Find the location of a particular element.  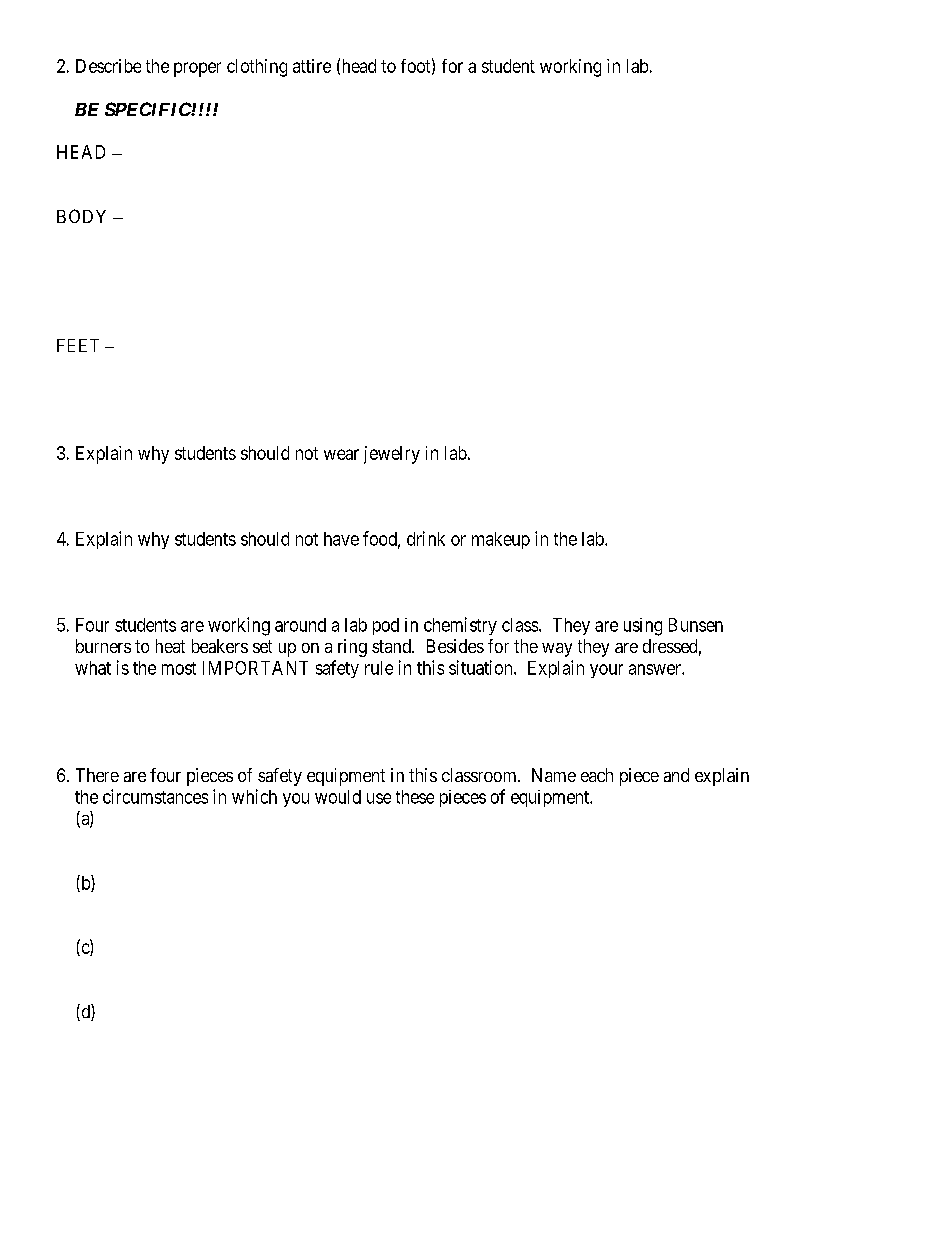

heat is located at coordinates (170, 646).
